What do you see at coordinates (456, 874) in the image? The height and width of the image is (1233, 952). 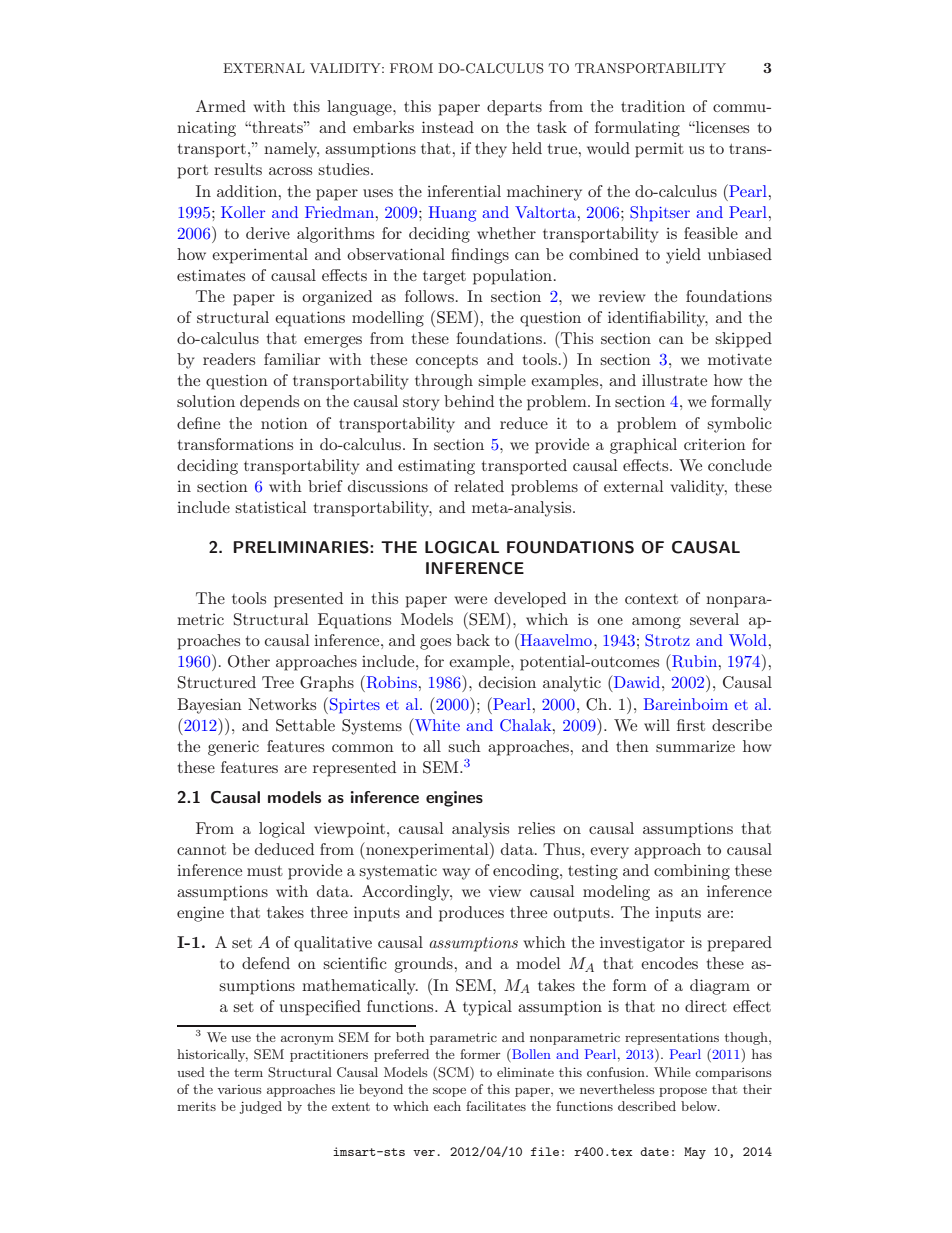 I see `way` at bounding box center [456, 874].
